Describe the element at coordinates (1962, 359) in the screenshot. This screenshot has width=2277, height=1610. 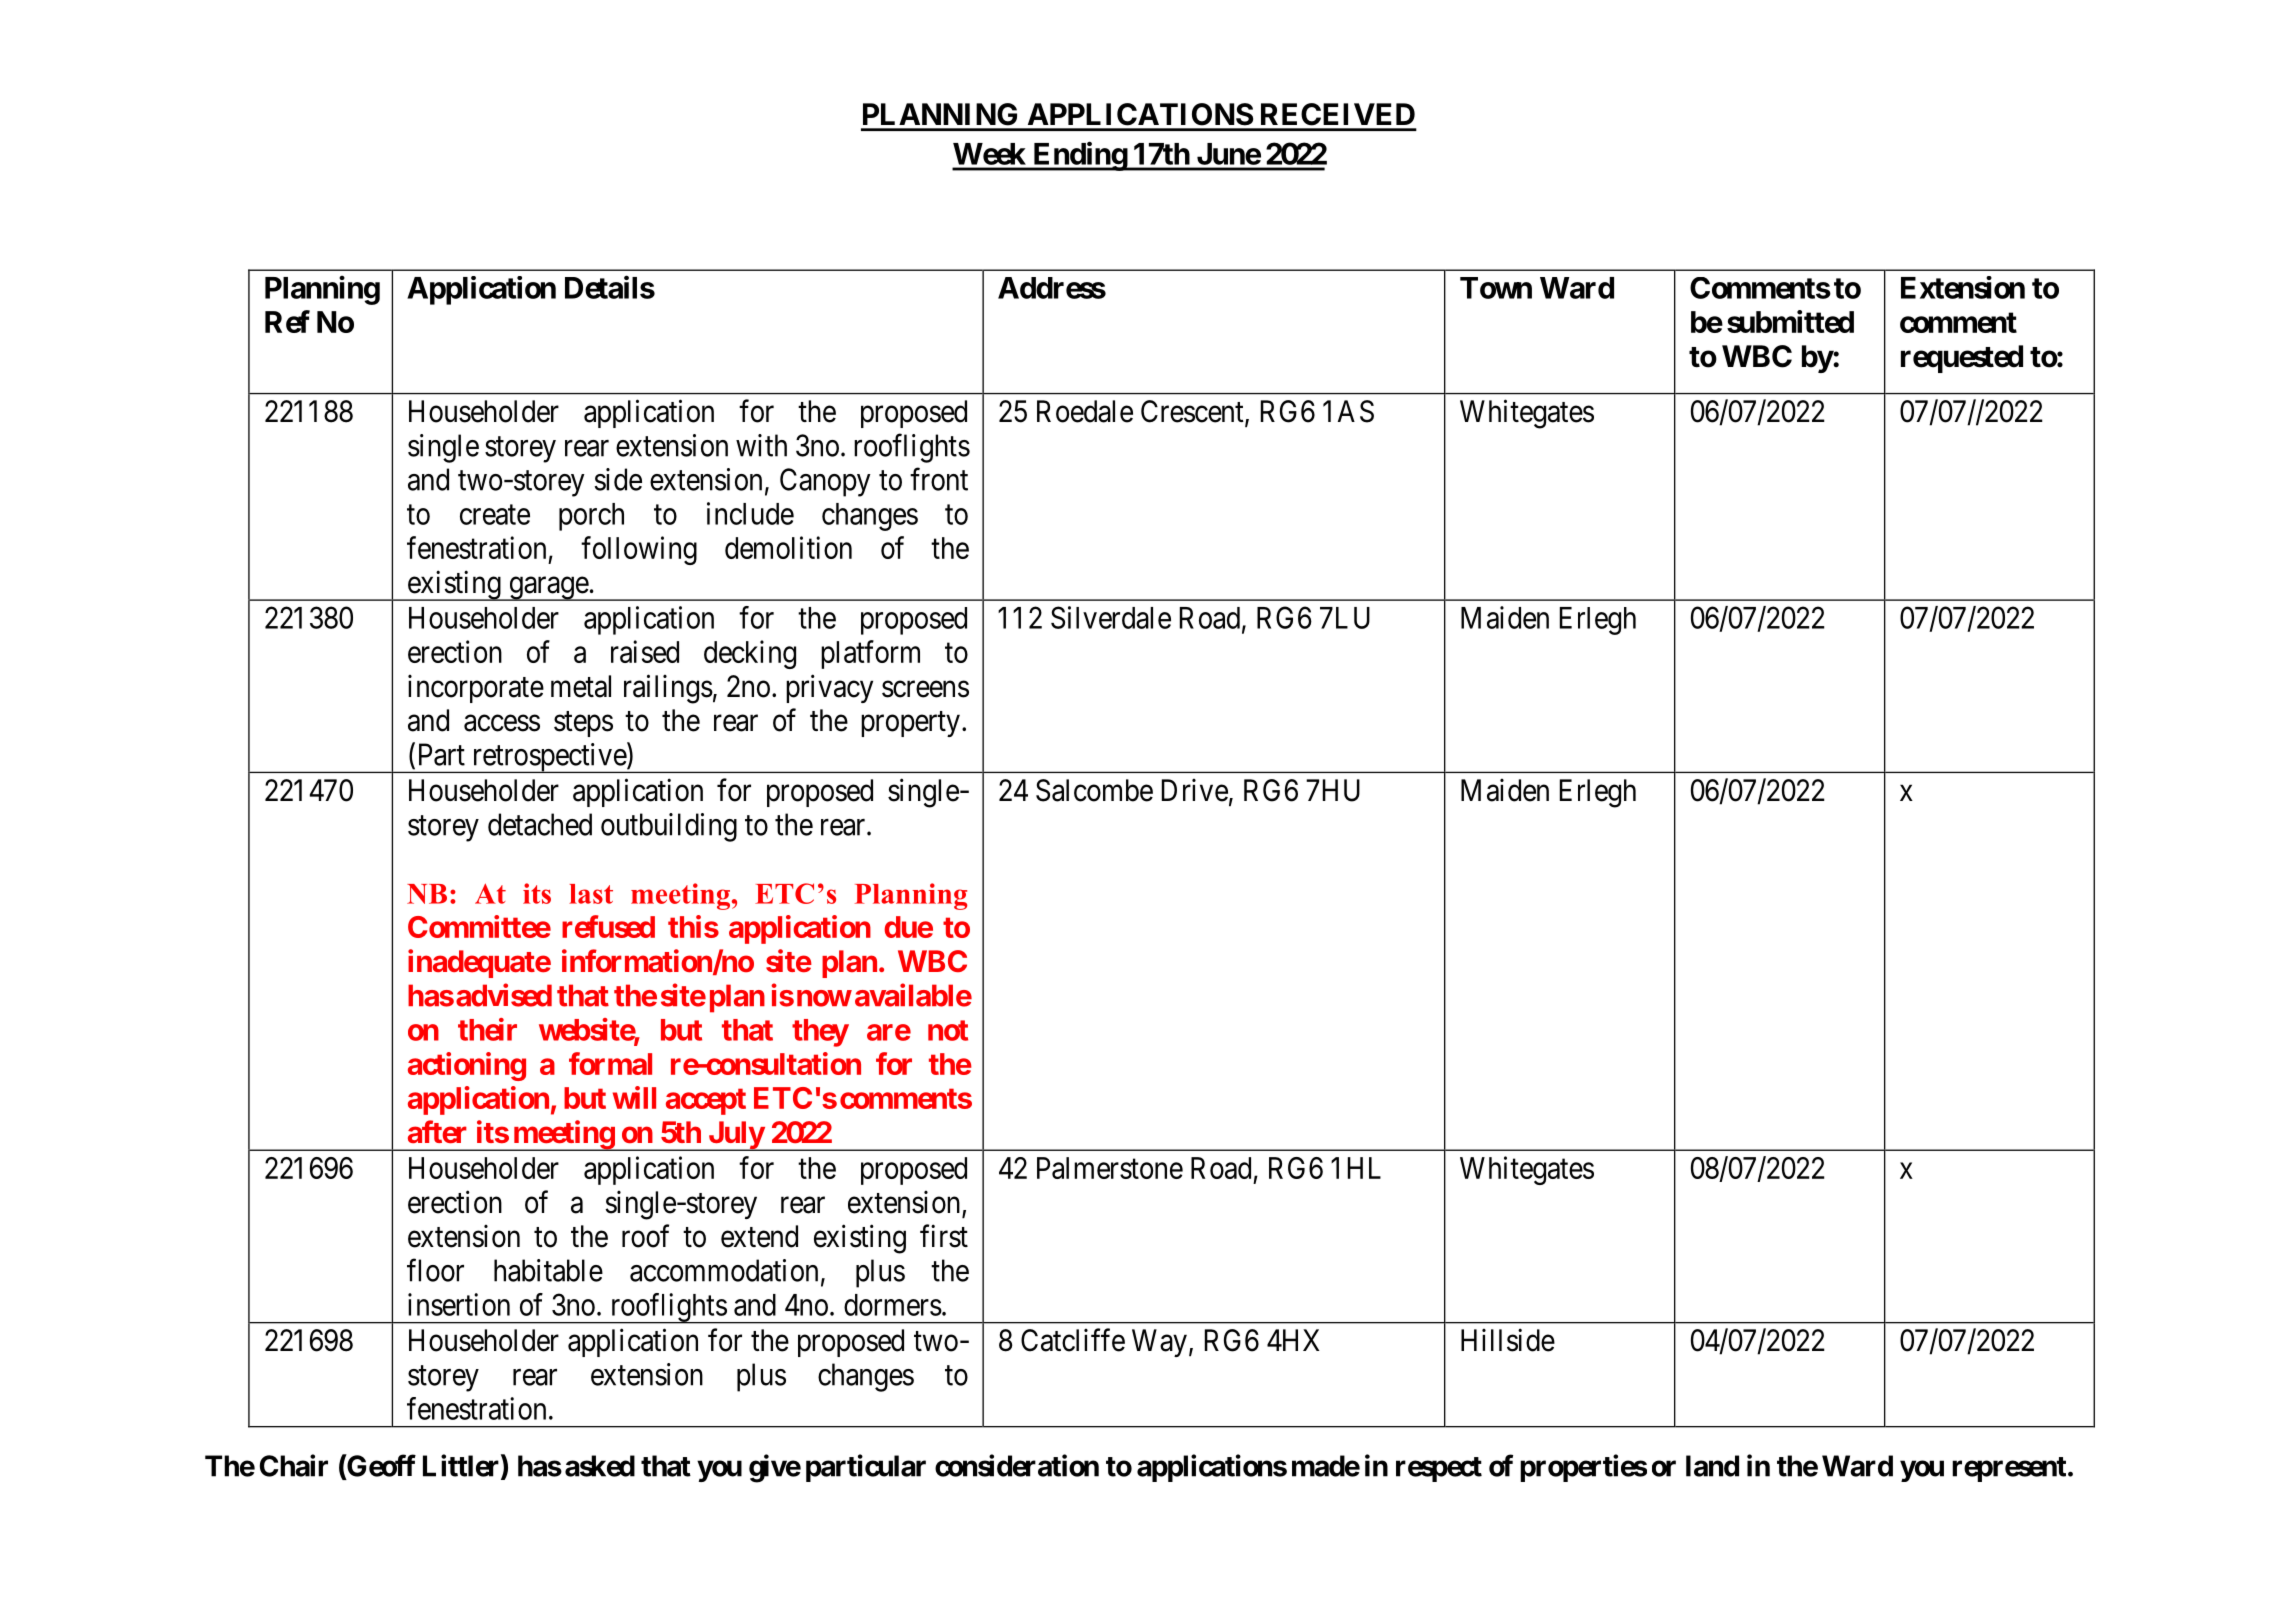
I see `requested` at that location.
